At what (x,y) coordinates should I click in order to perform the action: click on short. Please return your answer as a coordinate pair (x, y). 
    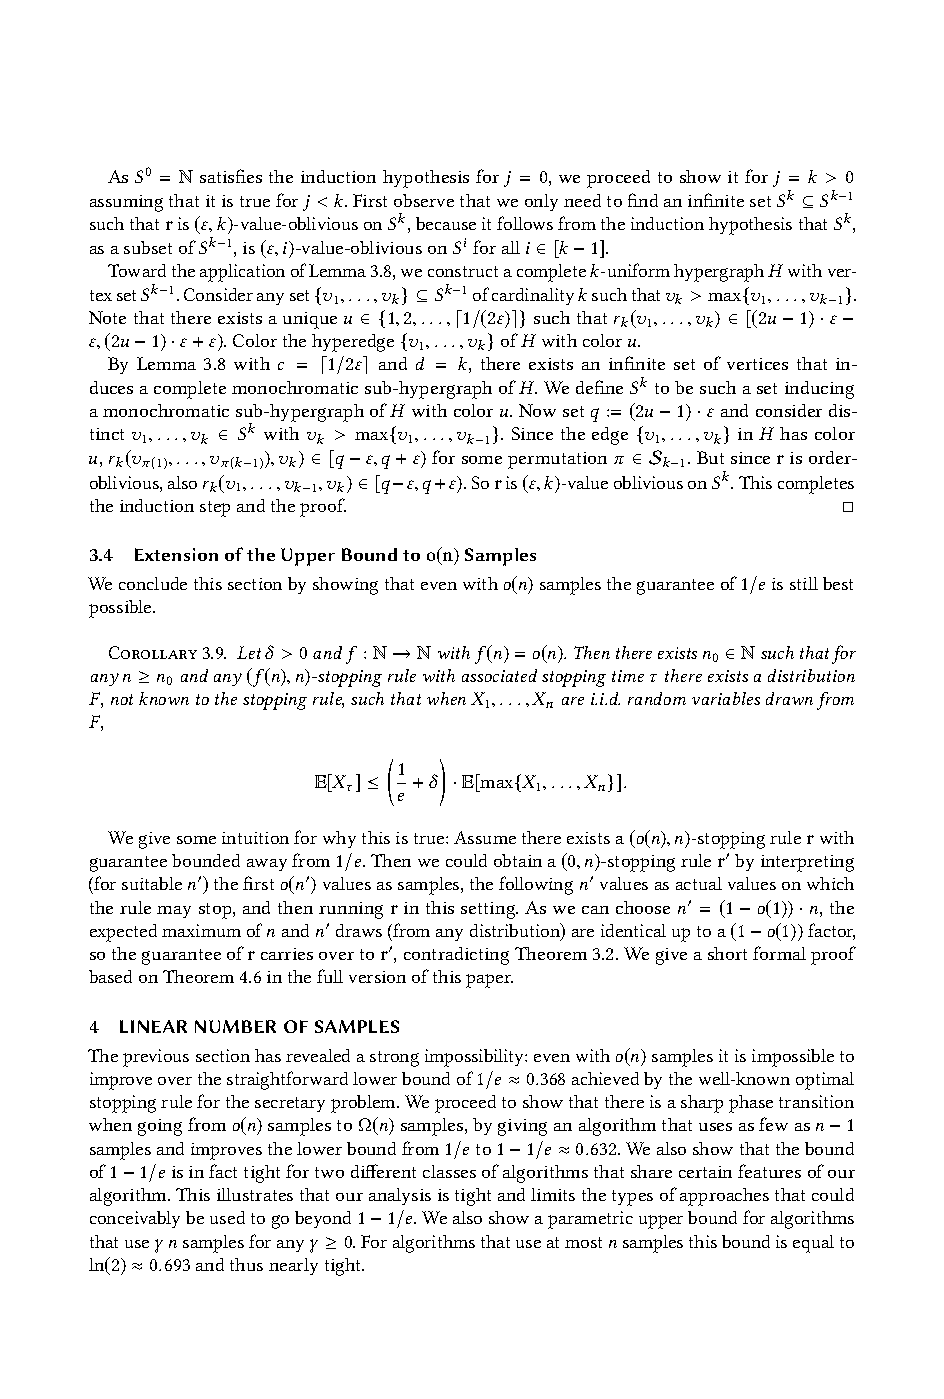
    Looking at the image, I should click on (727, 953).
